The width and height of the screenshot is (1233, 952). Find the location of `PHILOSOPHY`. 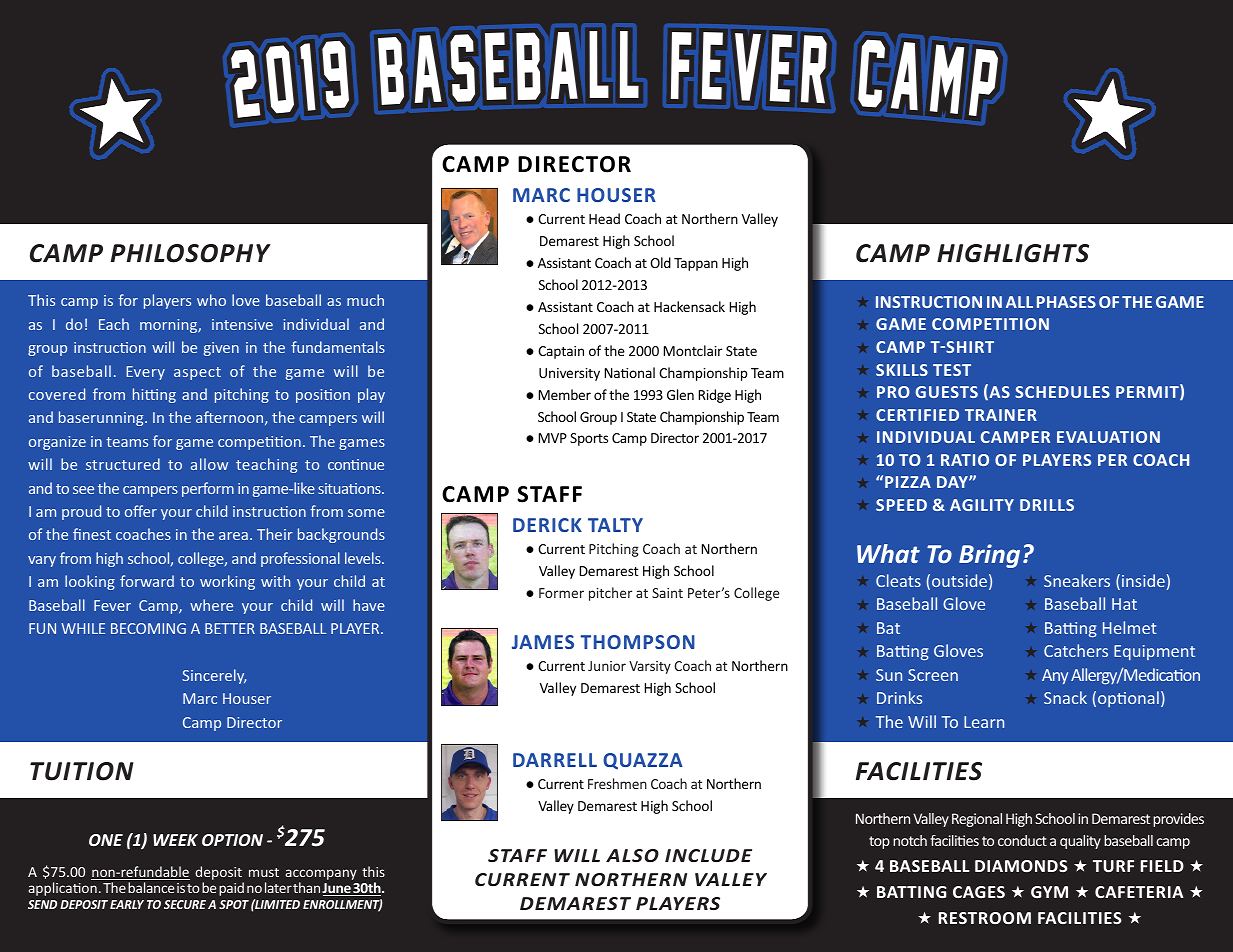

PHILOSOPHY is located at coordinates (191, 253).
